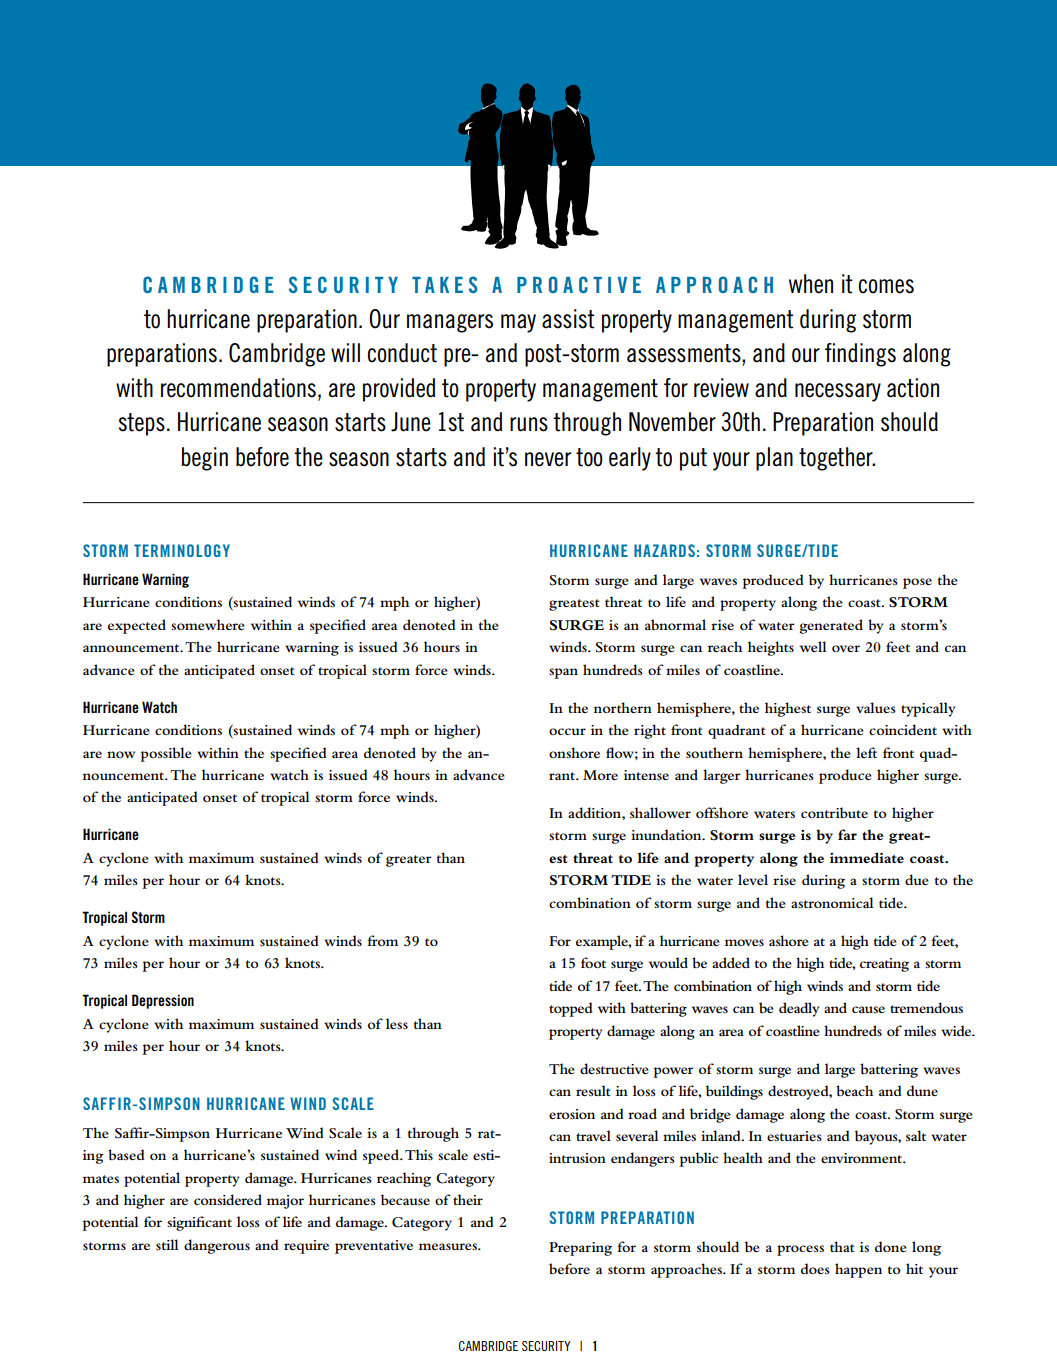 This document has height=1368, width=1057. What do you see at coordinates (518, 323) in the document?
I see `may` at bounding box center [518, 323].
